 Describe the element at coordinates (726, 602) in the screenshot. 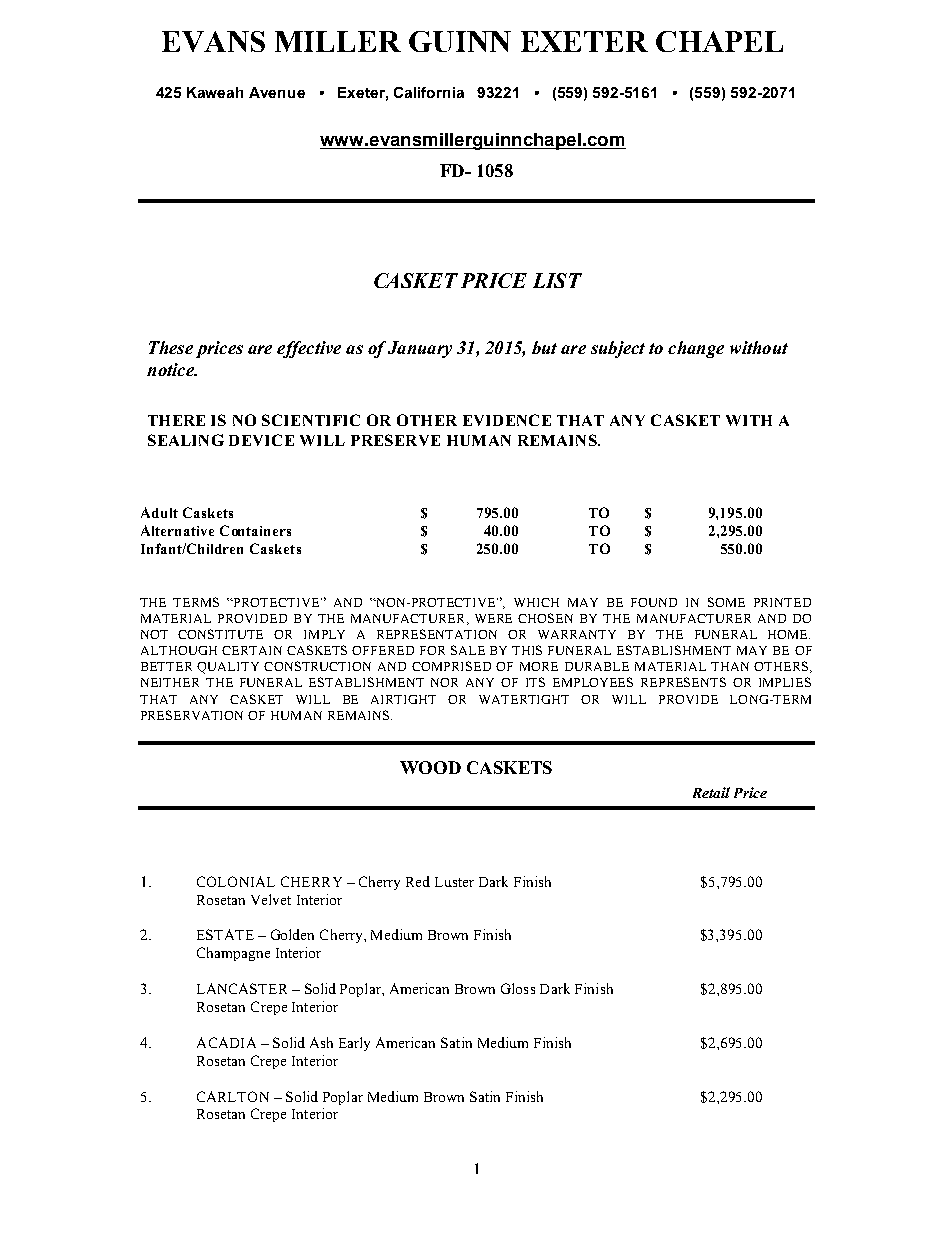

I see `SOME` at that location.
